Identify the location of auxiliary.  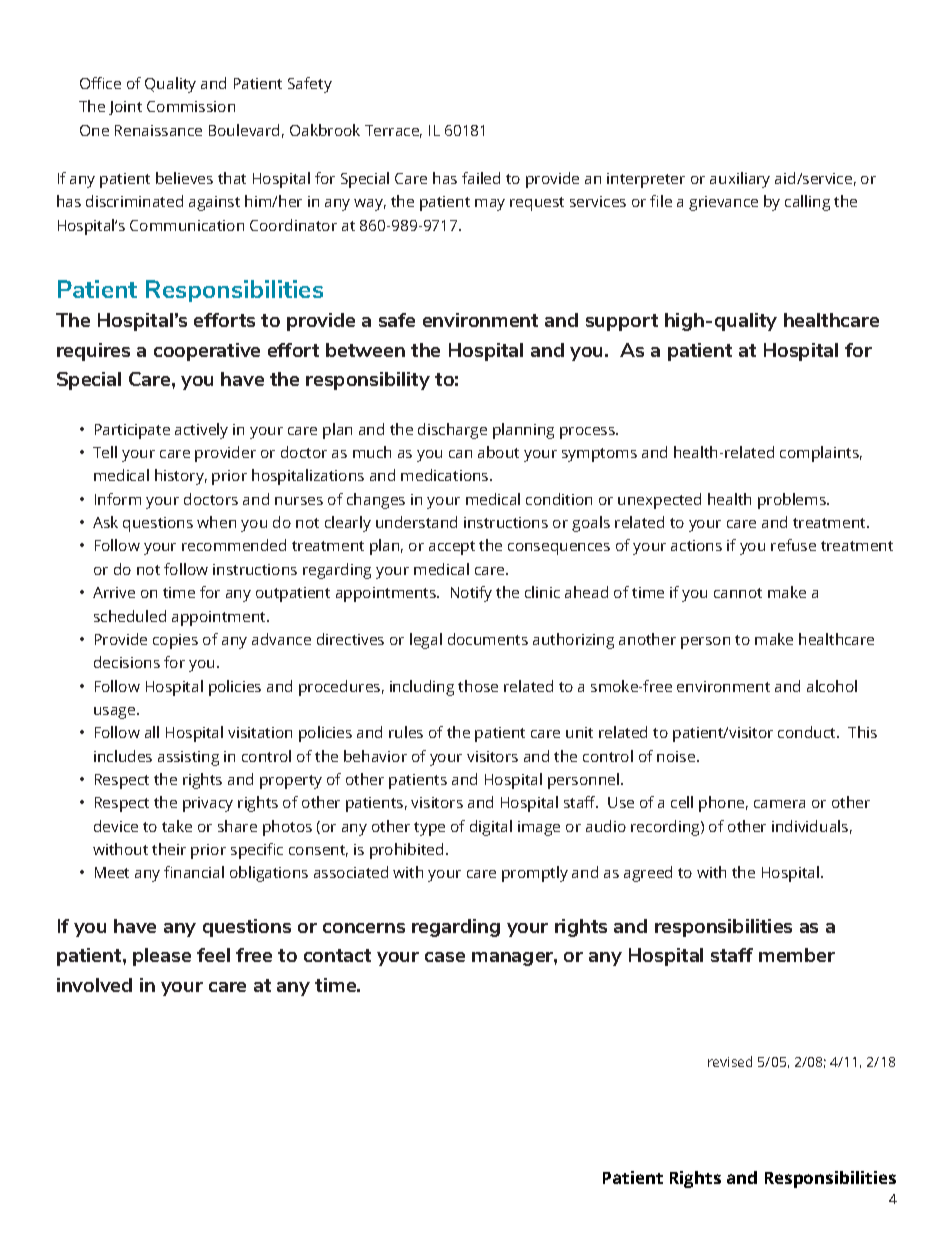
(740, 180).
